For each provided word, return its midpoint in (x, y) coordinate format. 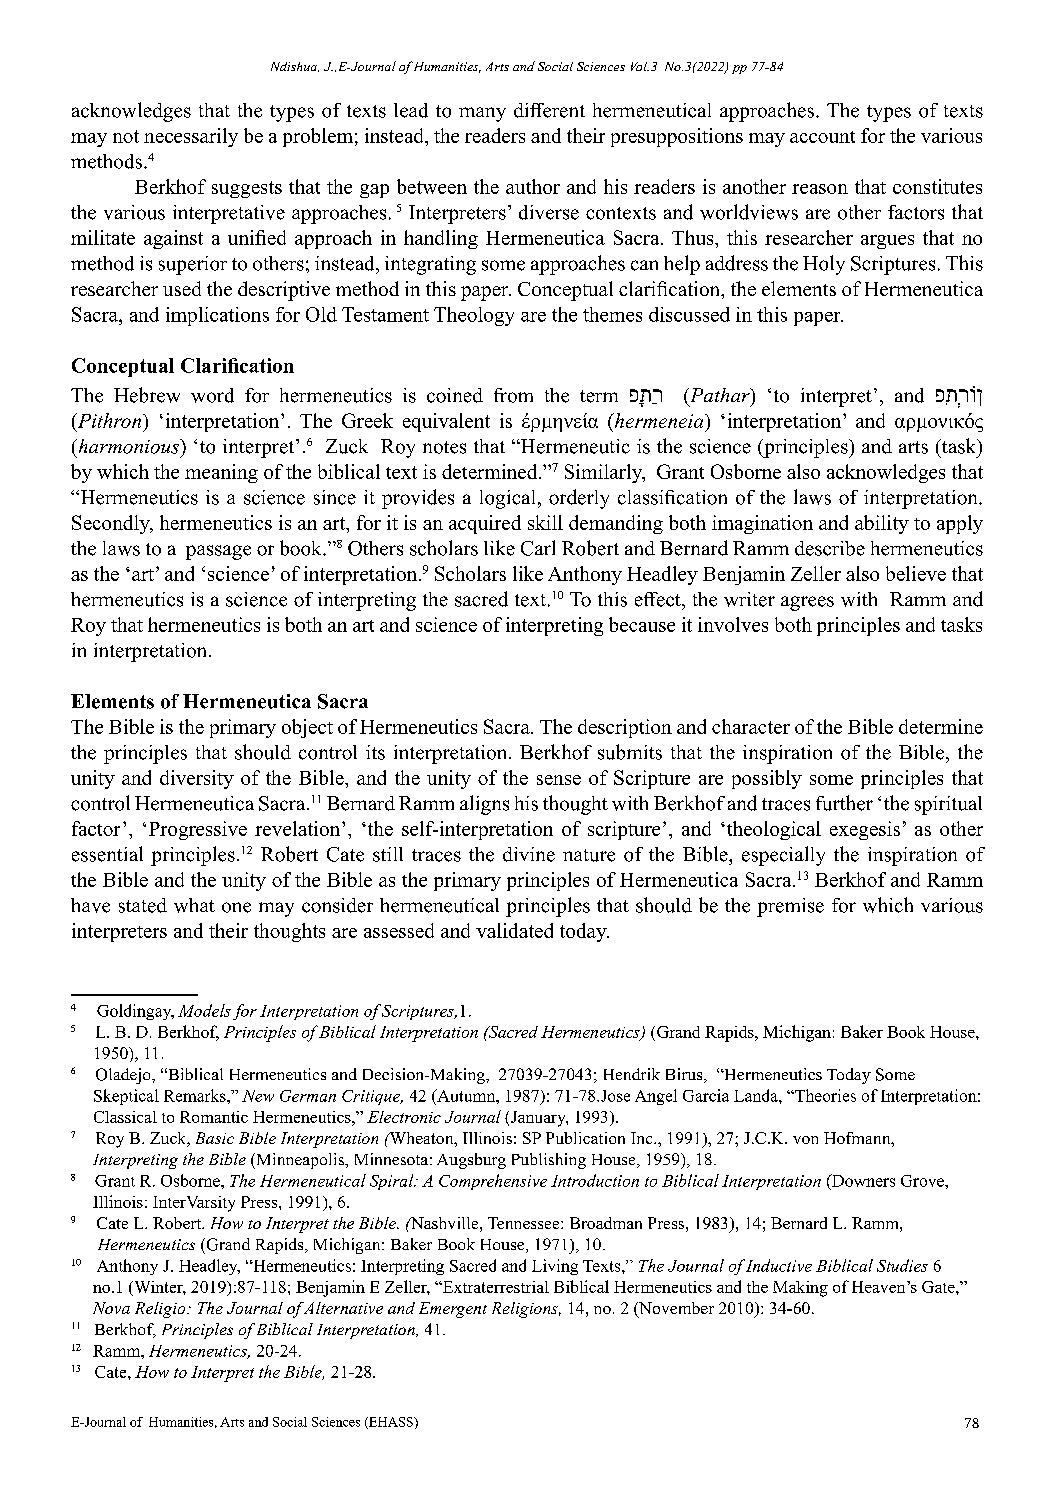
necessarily (191, 137)
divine (529, 854)
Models (204, 1010)
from (513, 395)
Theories (824, 1095)
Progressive (198, 830)
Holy (824, 265)
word (212, 395)
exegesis (865, 830)
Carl (538, 548)
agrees (807, 603)
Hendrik (632, 1074)
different (549, 110)
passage (218, 552)
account (822, 137)
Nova (111, 1308)
